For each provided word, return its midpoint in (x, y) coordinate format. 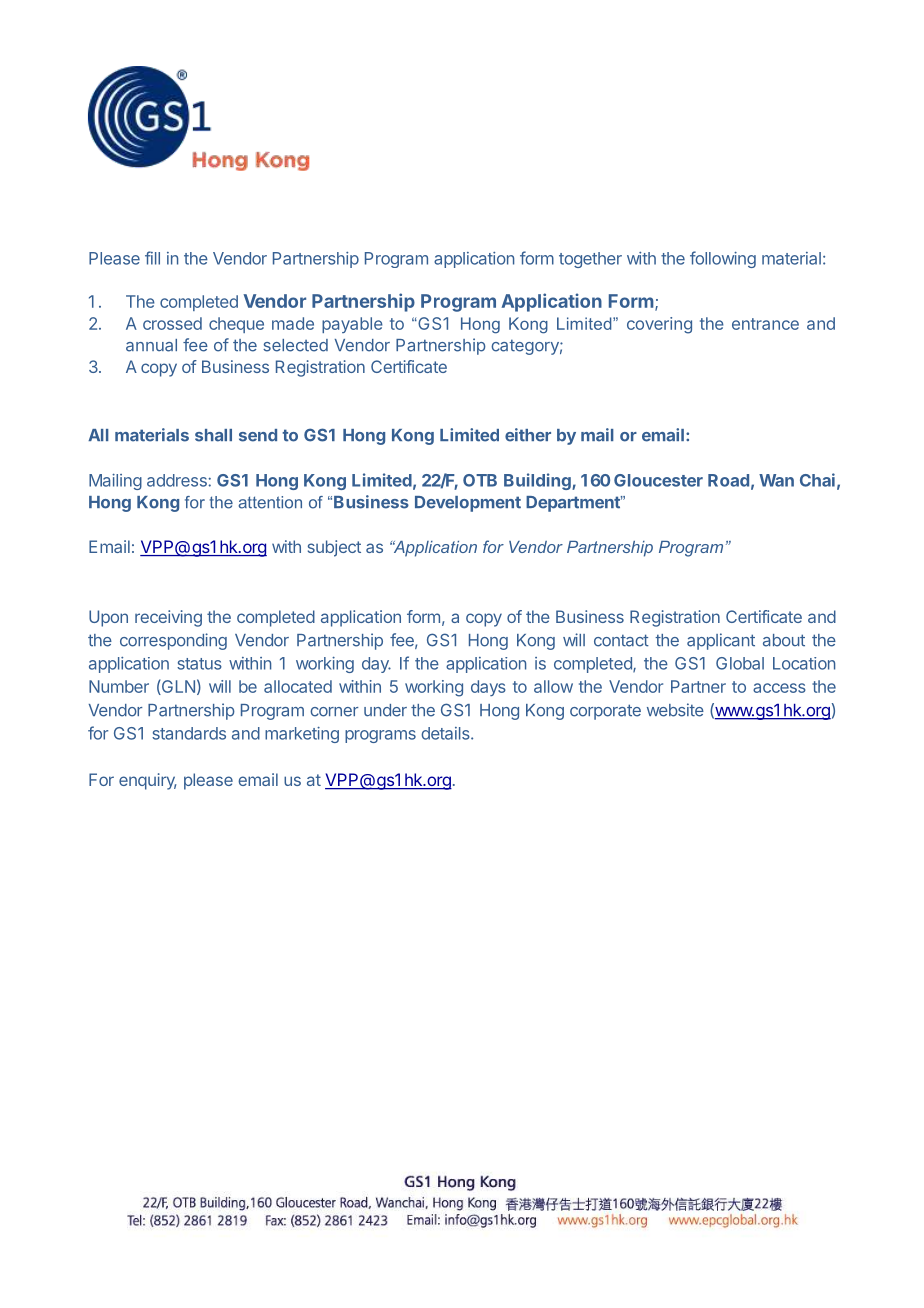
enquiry (148, 781)
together (590, 260)
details (446, 733)
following (723, 259)
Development (468, 504)
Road (728, 480)
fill (152, 258)
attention (270, 502)
